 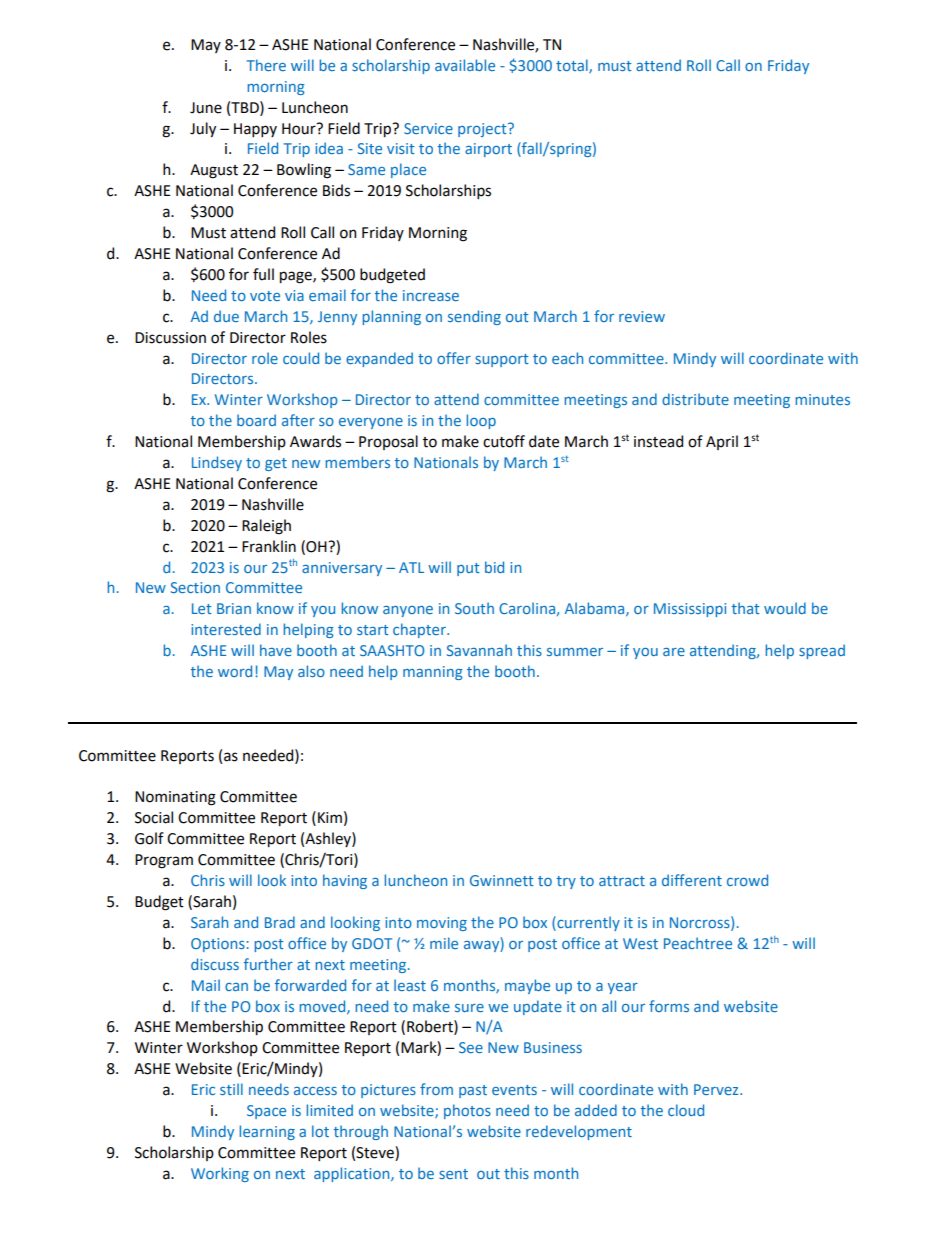 What do you see at coordinates (502, 360) in the page?
I see `support` at bounding box center [502, 360].
